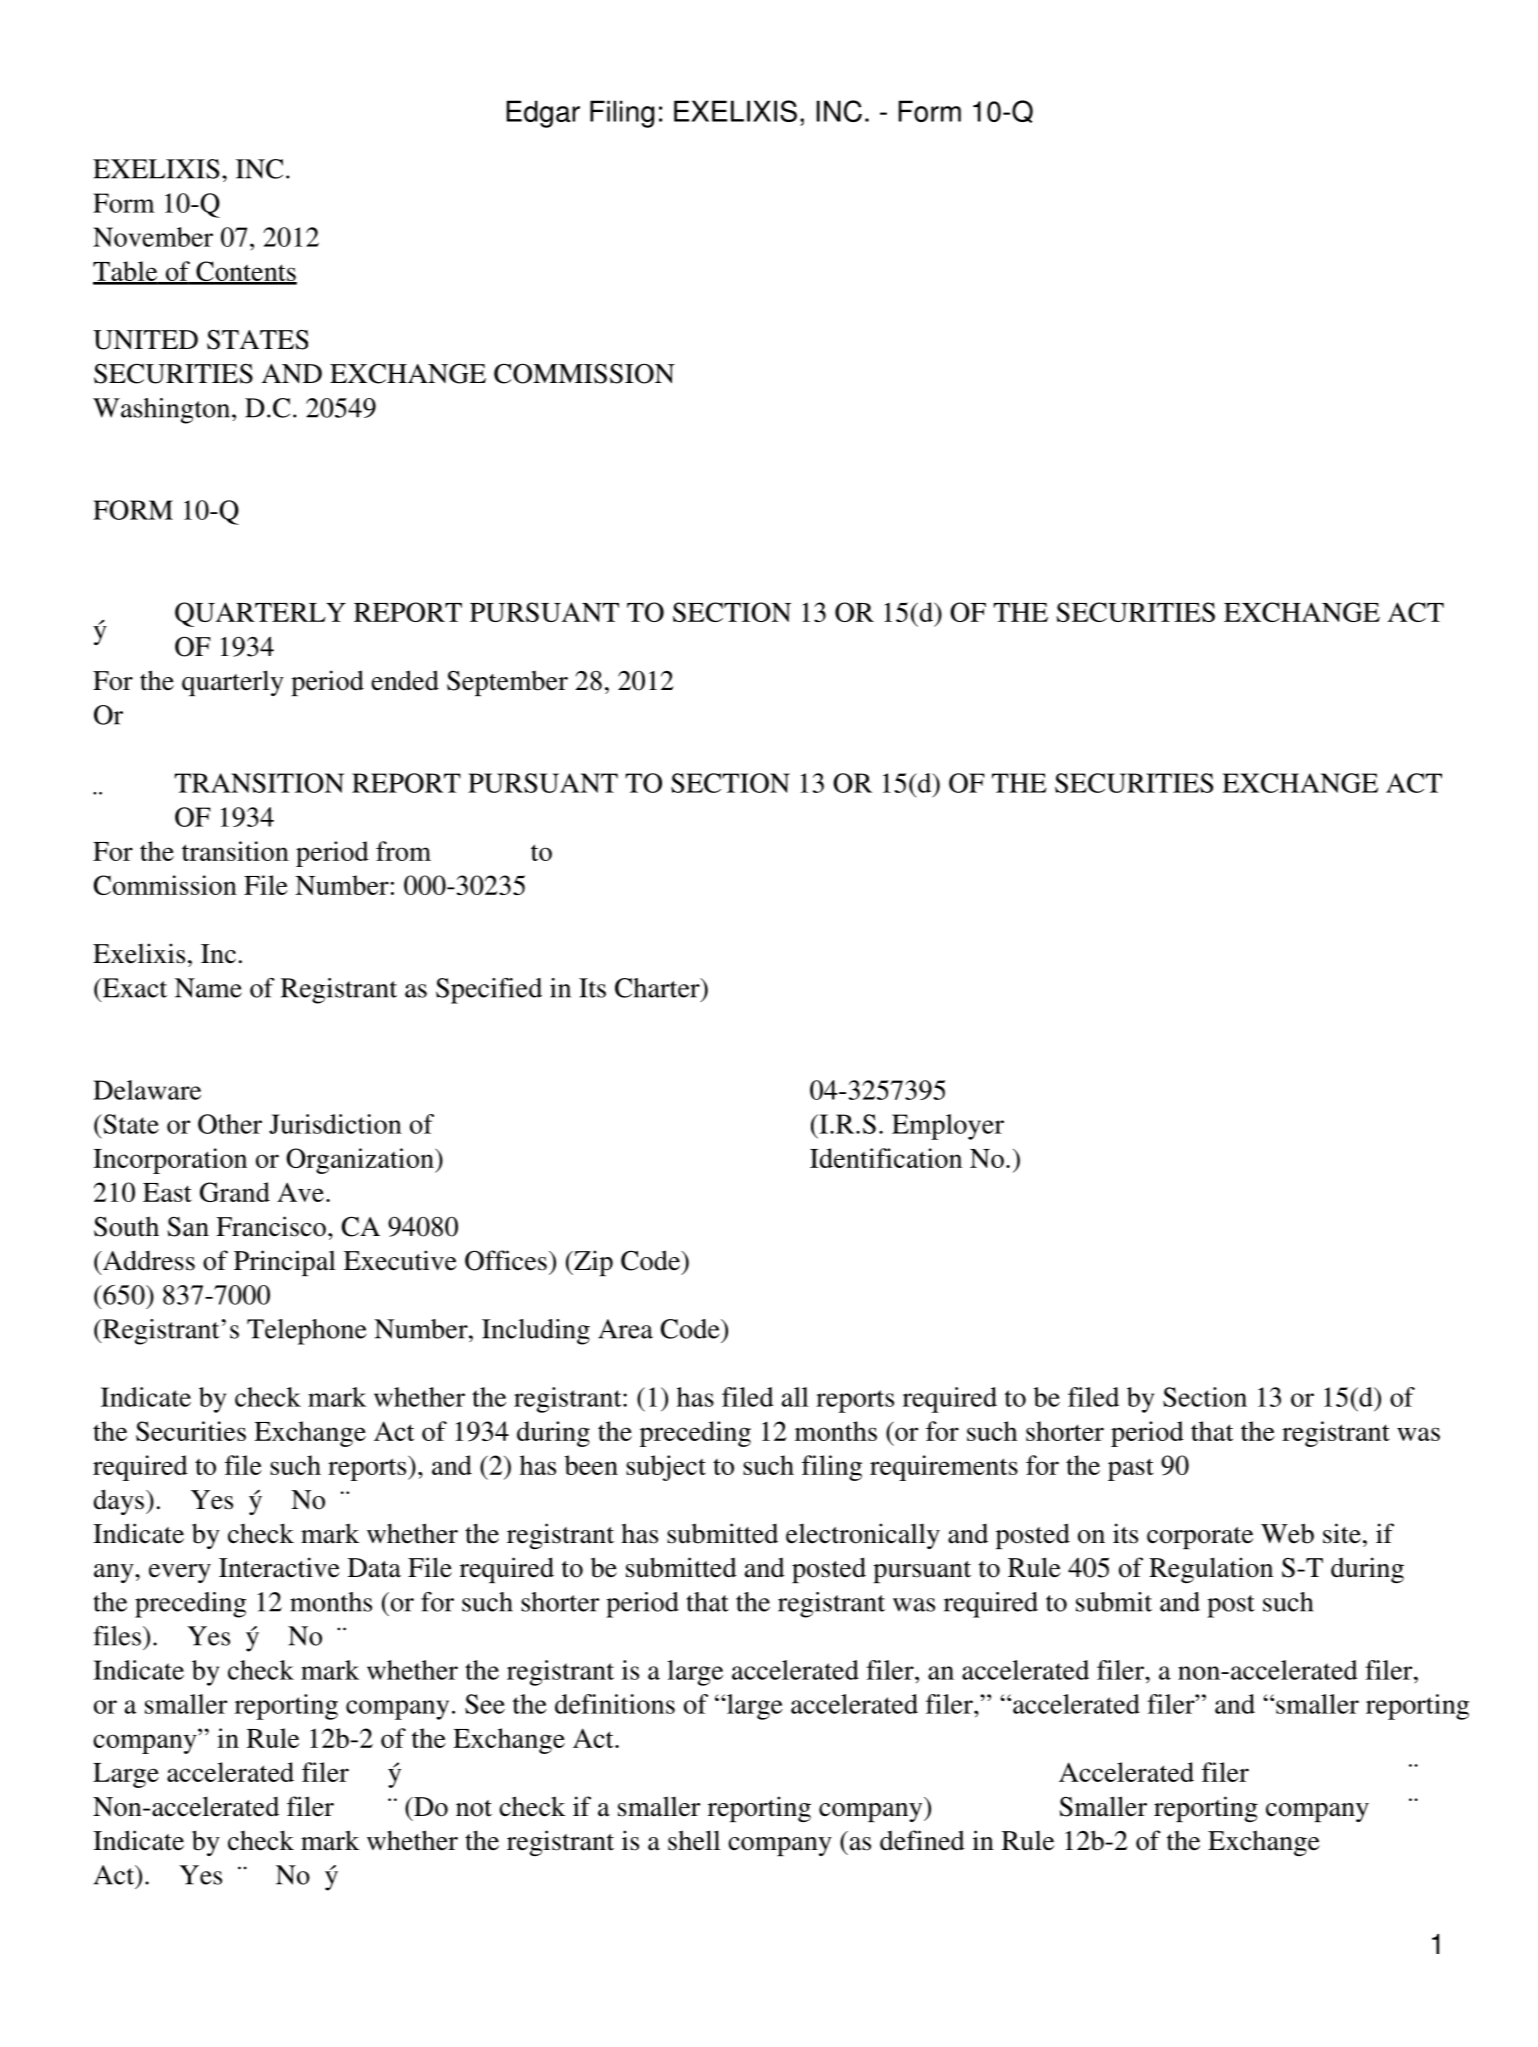  Describe the element at coordinates (153, 237) in the page. I see `November` at that location.
